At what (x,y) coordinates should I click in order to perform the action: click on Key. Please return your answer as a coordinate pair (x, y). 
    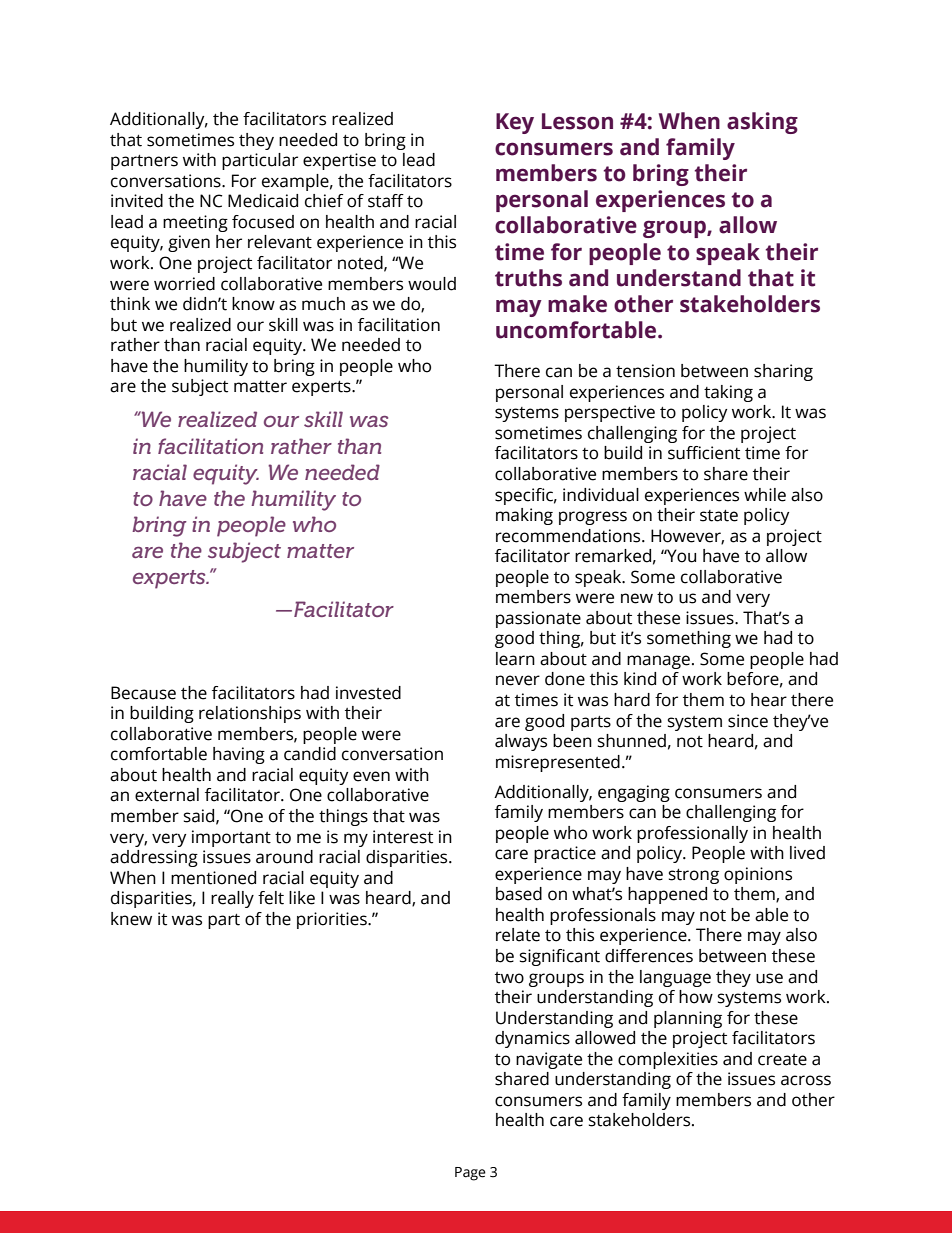
    Looking at the image, I should click on (515, 123).
